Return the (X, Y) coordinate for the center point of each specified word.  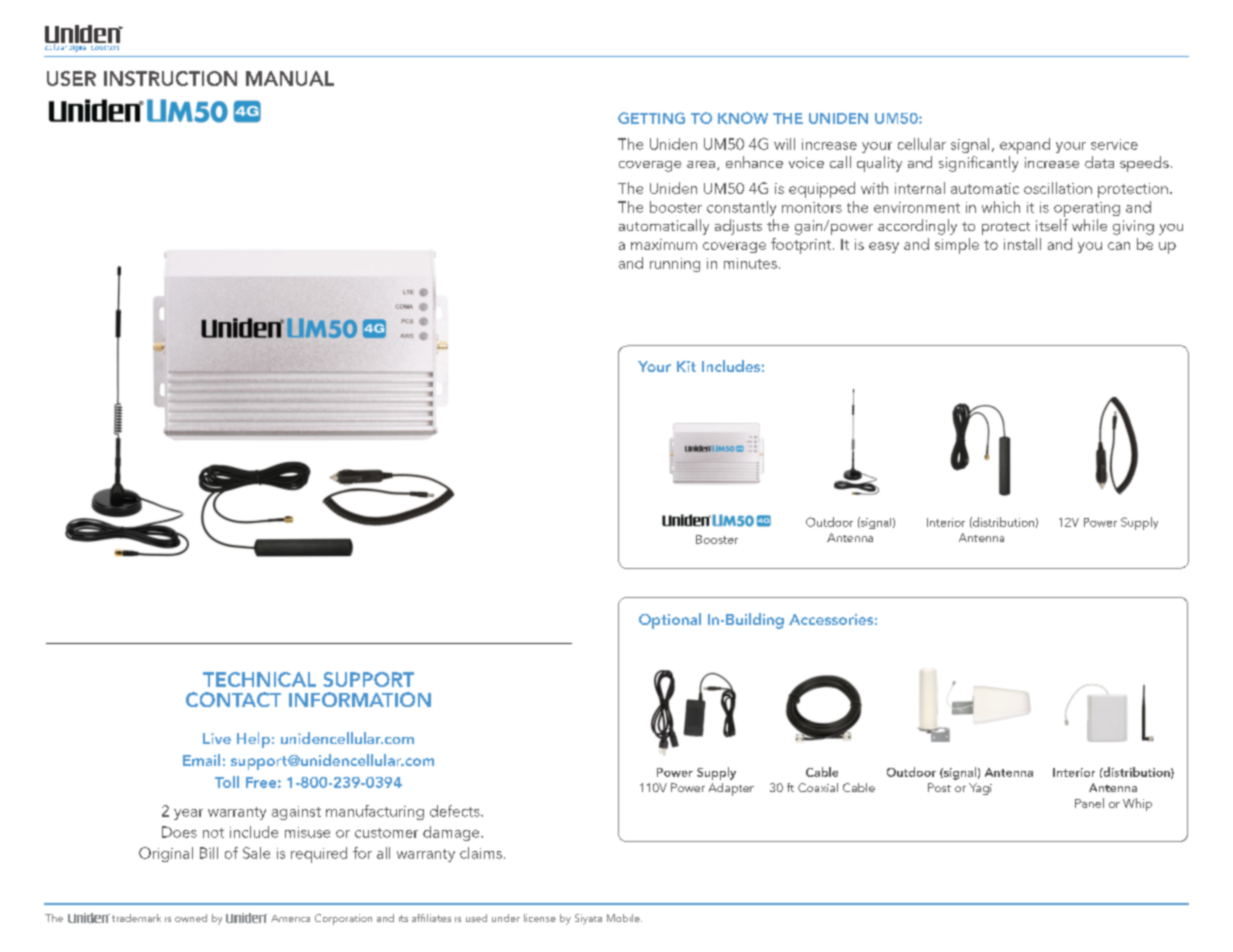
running (675, 265)
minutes (750, 263)
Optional (670, 621)
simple (957, 246)
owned (191, 918)
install (1022, 244)
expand (1025, 146)
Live (217, 738)
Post (939, 787)
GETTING (651, 118)
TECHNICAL (259, 679)
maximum (664, 244)
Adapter (731, 789)
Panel (1089, 803)
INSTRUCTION (170, 78)
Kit (686, 366)
